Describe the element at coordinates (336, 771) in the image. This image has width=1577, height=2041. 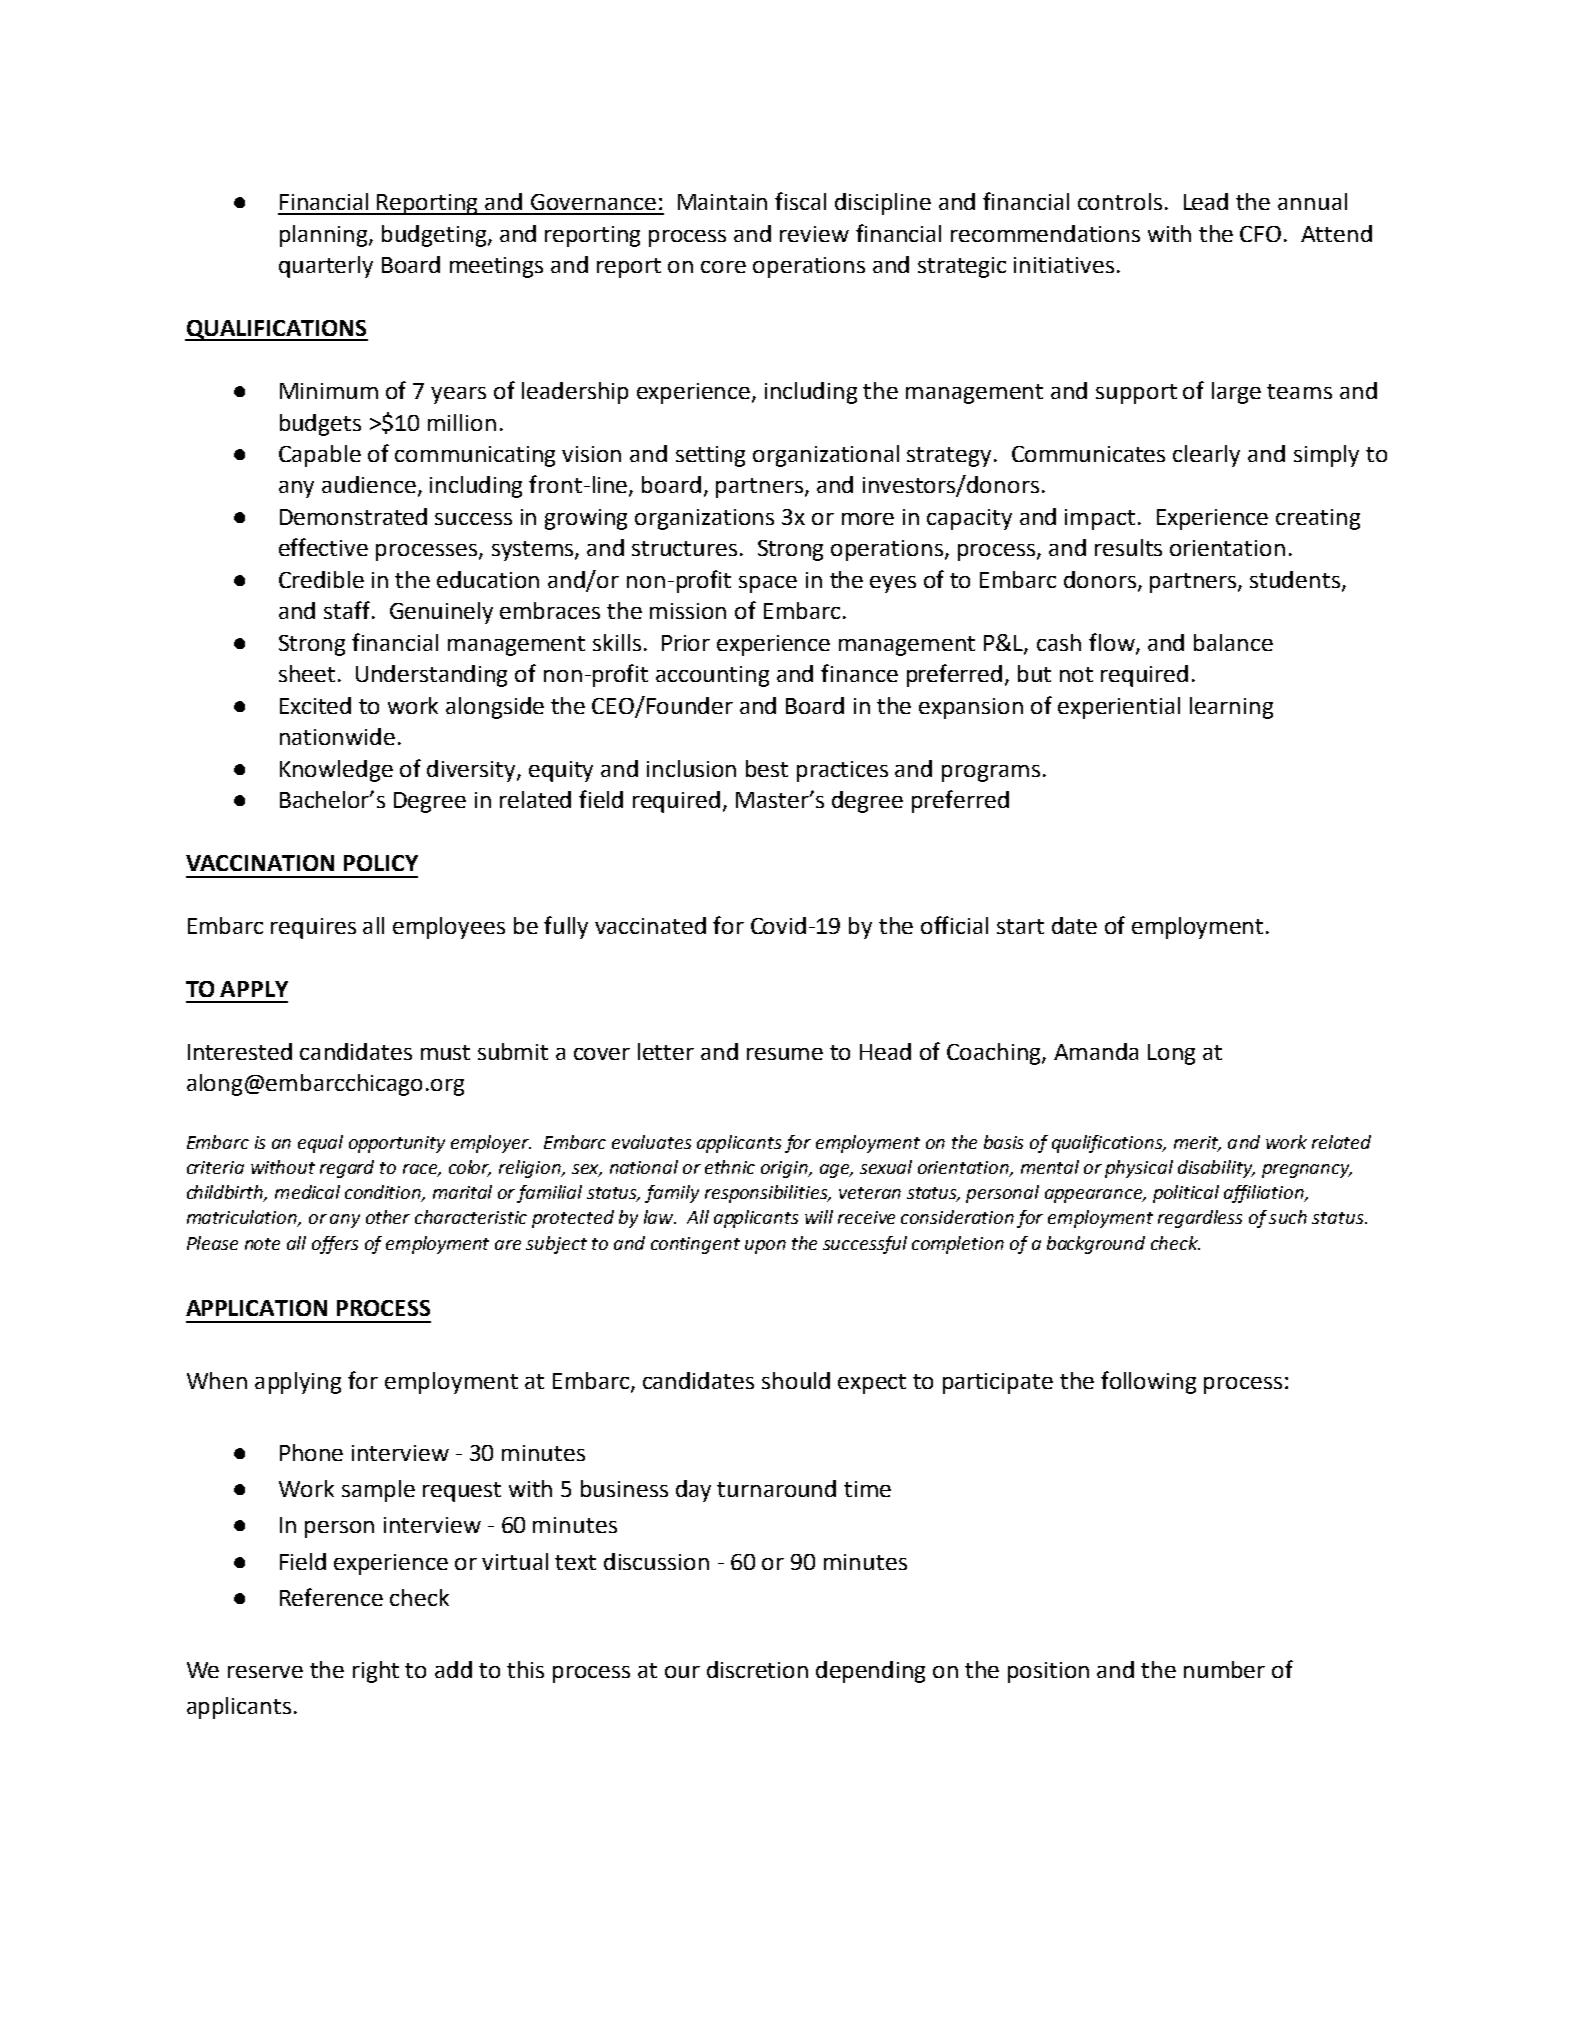
I see `Knowledge` at that location.
